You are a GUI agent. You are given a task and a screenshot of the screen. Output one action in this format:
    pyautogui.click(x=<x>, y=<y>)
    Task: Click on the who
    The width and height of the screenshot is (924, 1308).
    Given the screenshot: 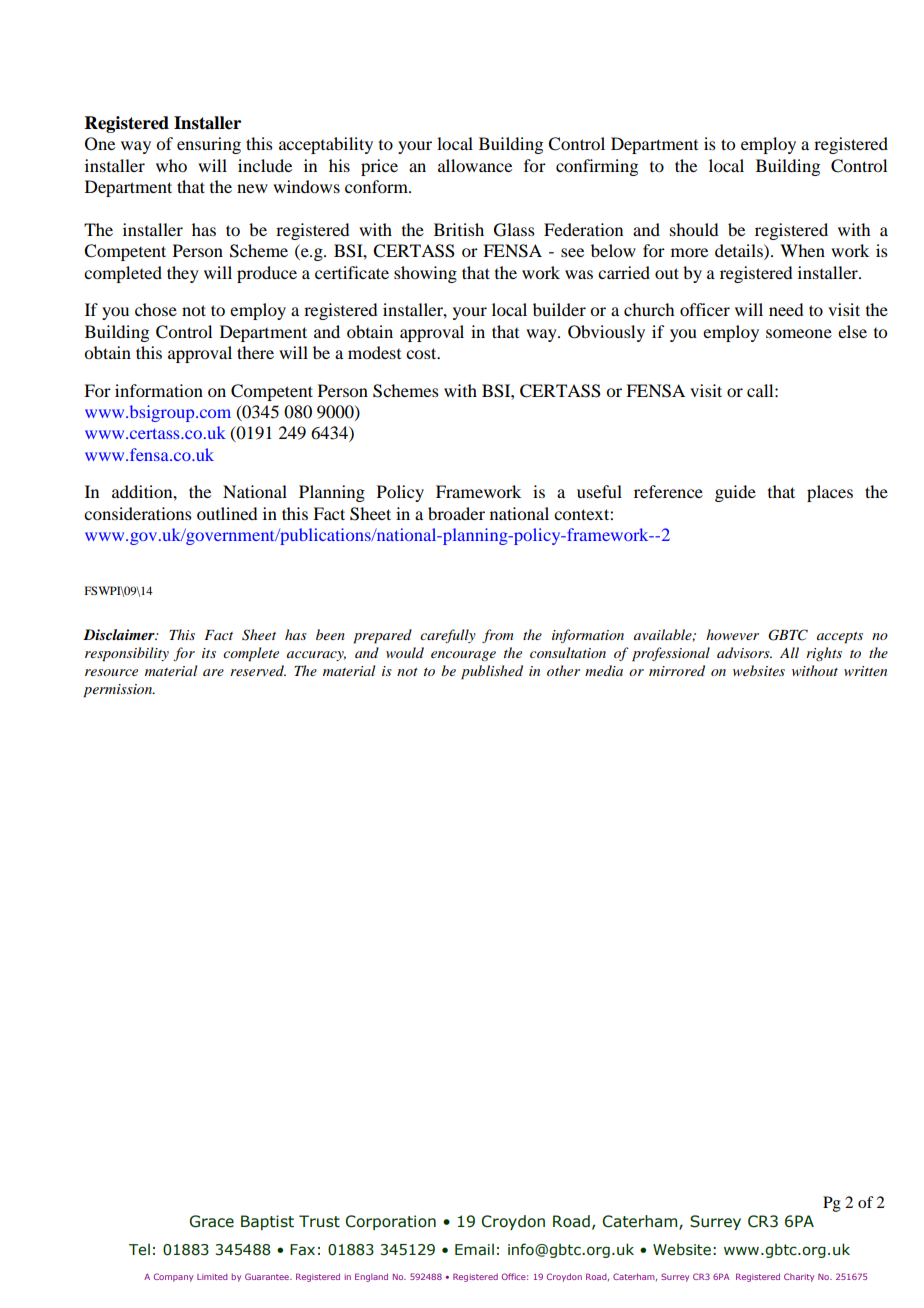 What is the action you would take?
    pyautogui.click(x=171, y=165)
